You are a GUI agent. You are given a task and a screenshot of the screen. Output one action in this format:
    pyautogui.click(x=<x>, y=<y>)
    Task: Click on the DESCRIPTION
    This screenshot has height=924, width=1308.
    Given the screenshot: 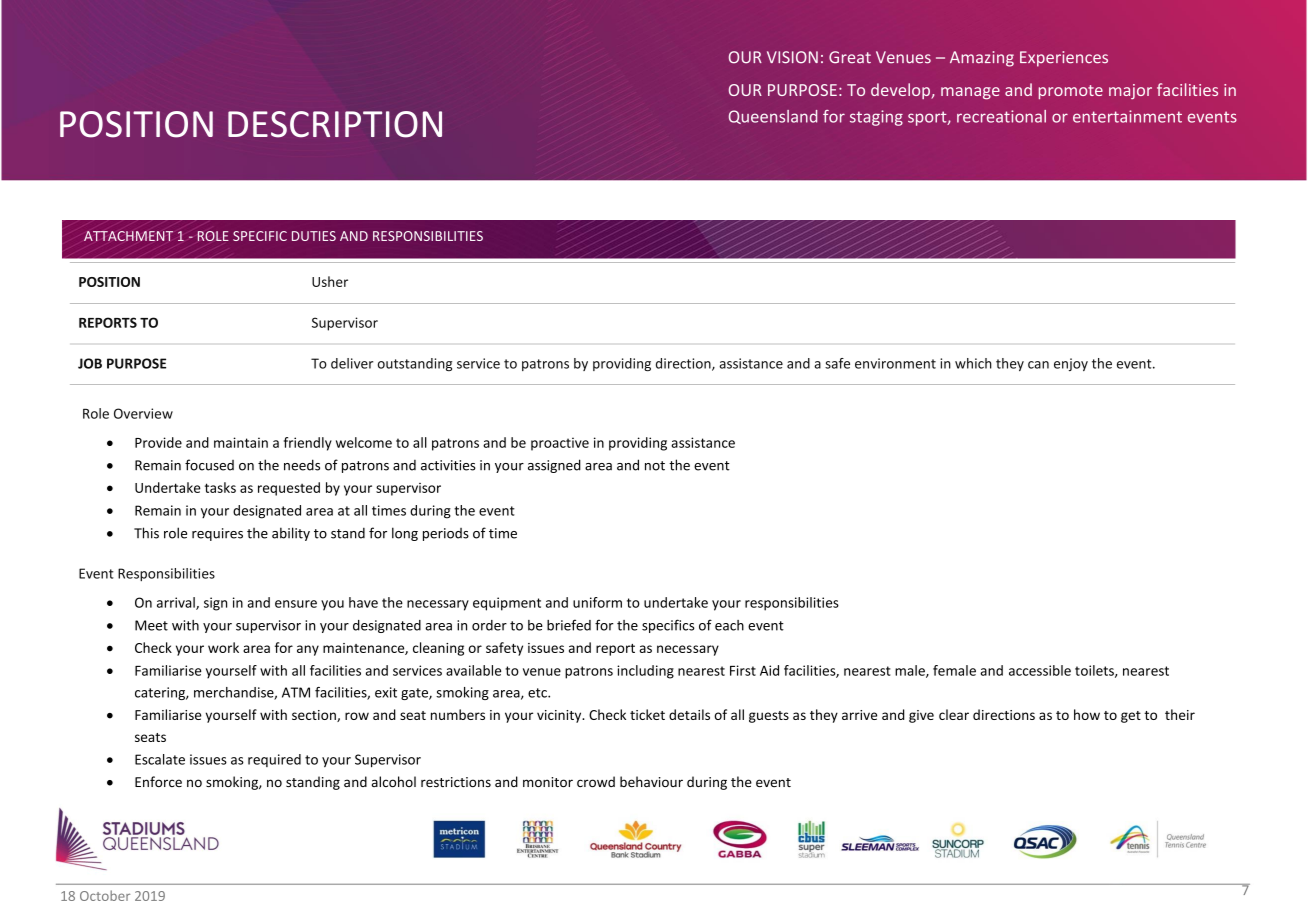 What is the action you would take?
    pyautogui.click(x=335, y=124)
